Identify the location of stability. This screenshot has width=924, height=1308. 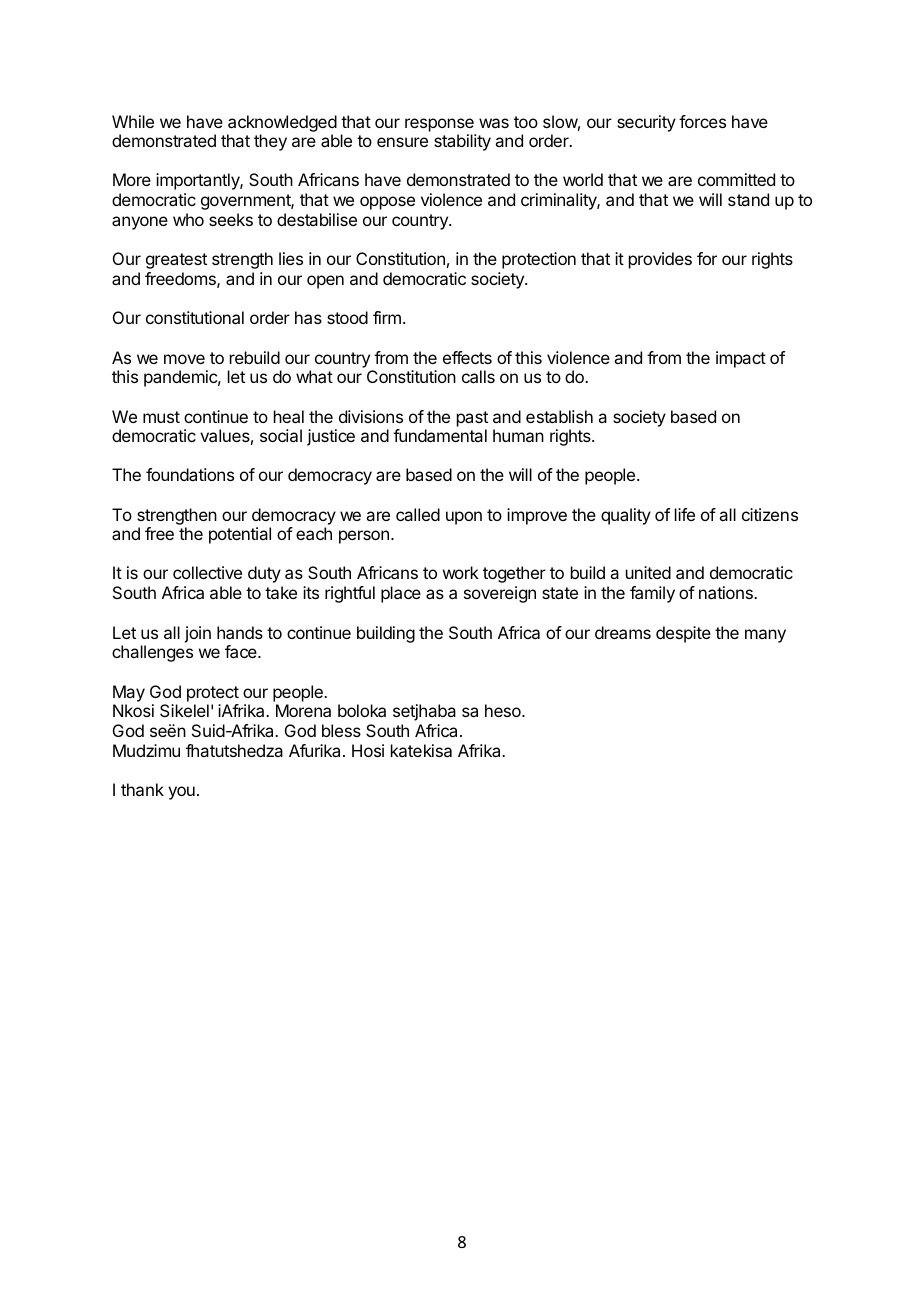
(462, 142).
